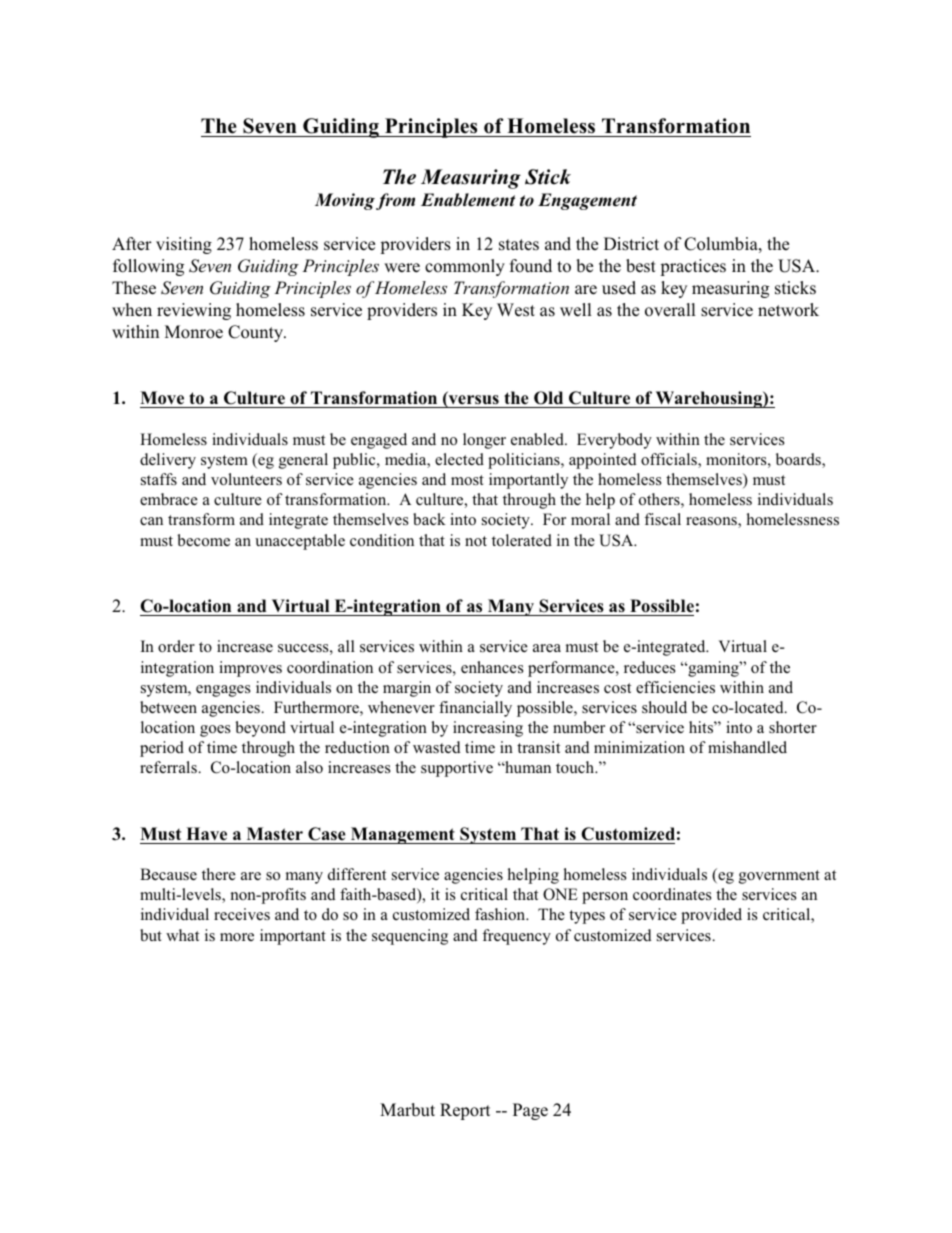 The height and width of the document is (1233, 952). Describe the element at coordinates (484, 441) in the document. I see `longer` at that location.
